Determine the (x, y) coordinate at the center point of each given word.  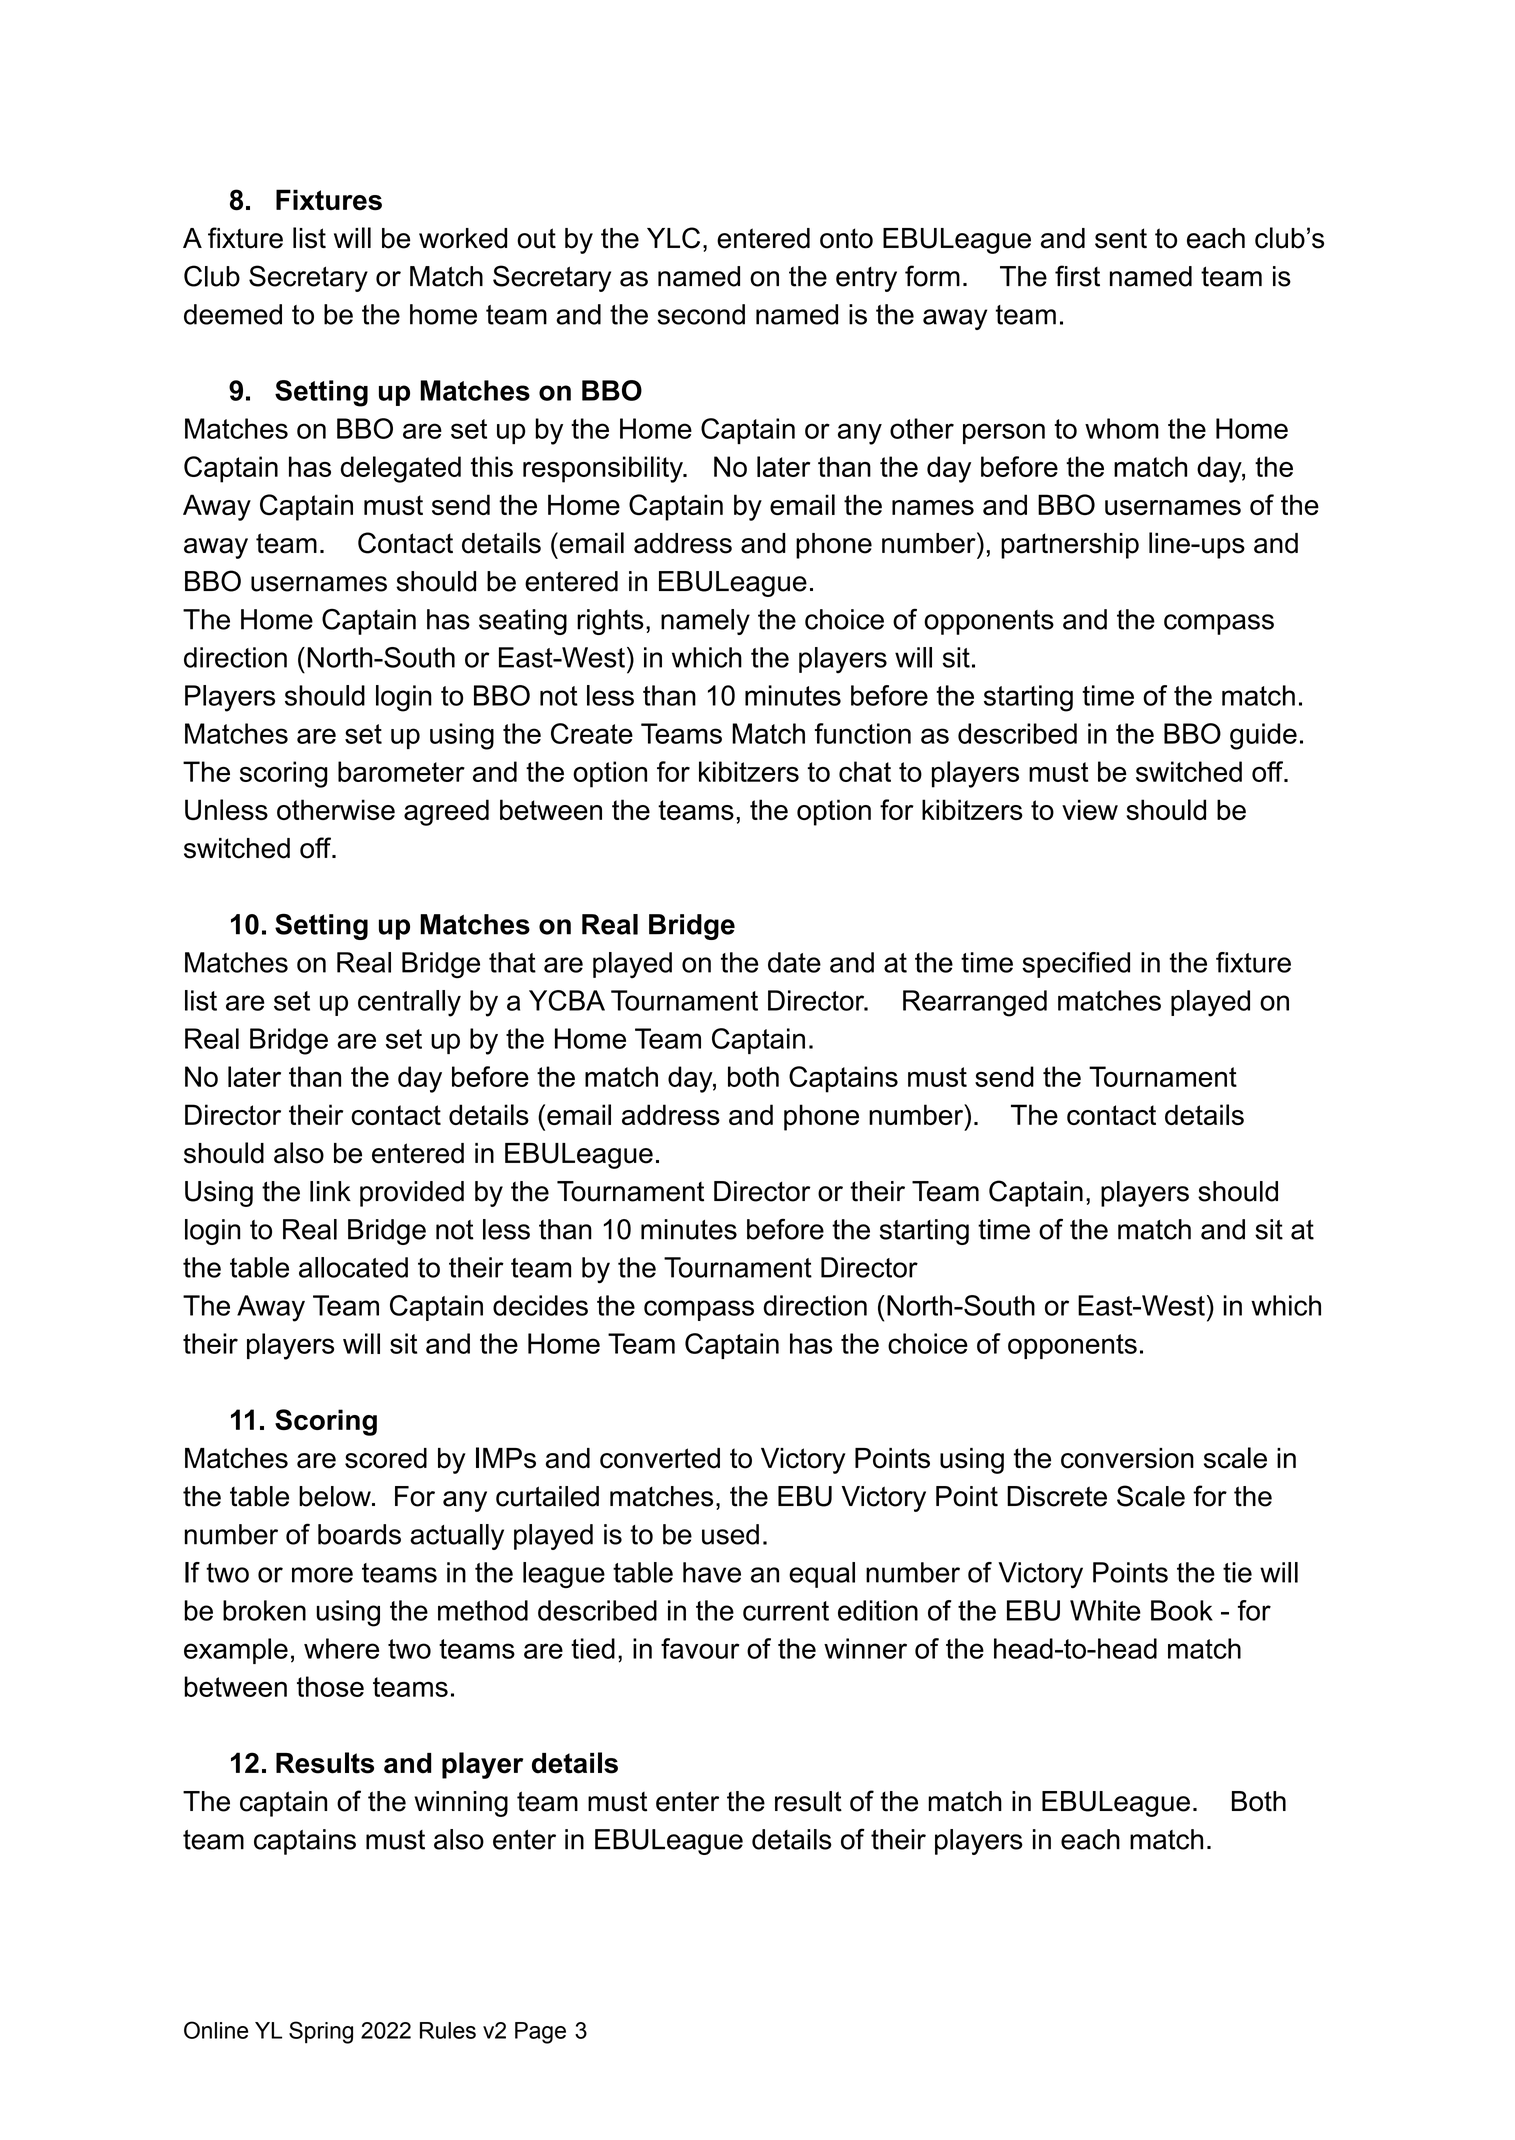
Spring (321, 2032)
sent (1121, 238)
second (701, 314)
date (794, 962)
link (330, 1191)
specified (1076, 965)
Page (540, 2033)
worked (463, 238)
